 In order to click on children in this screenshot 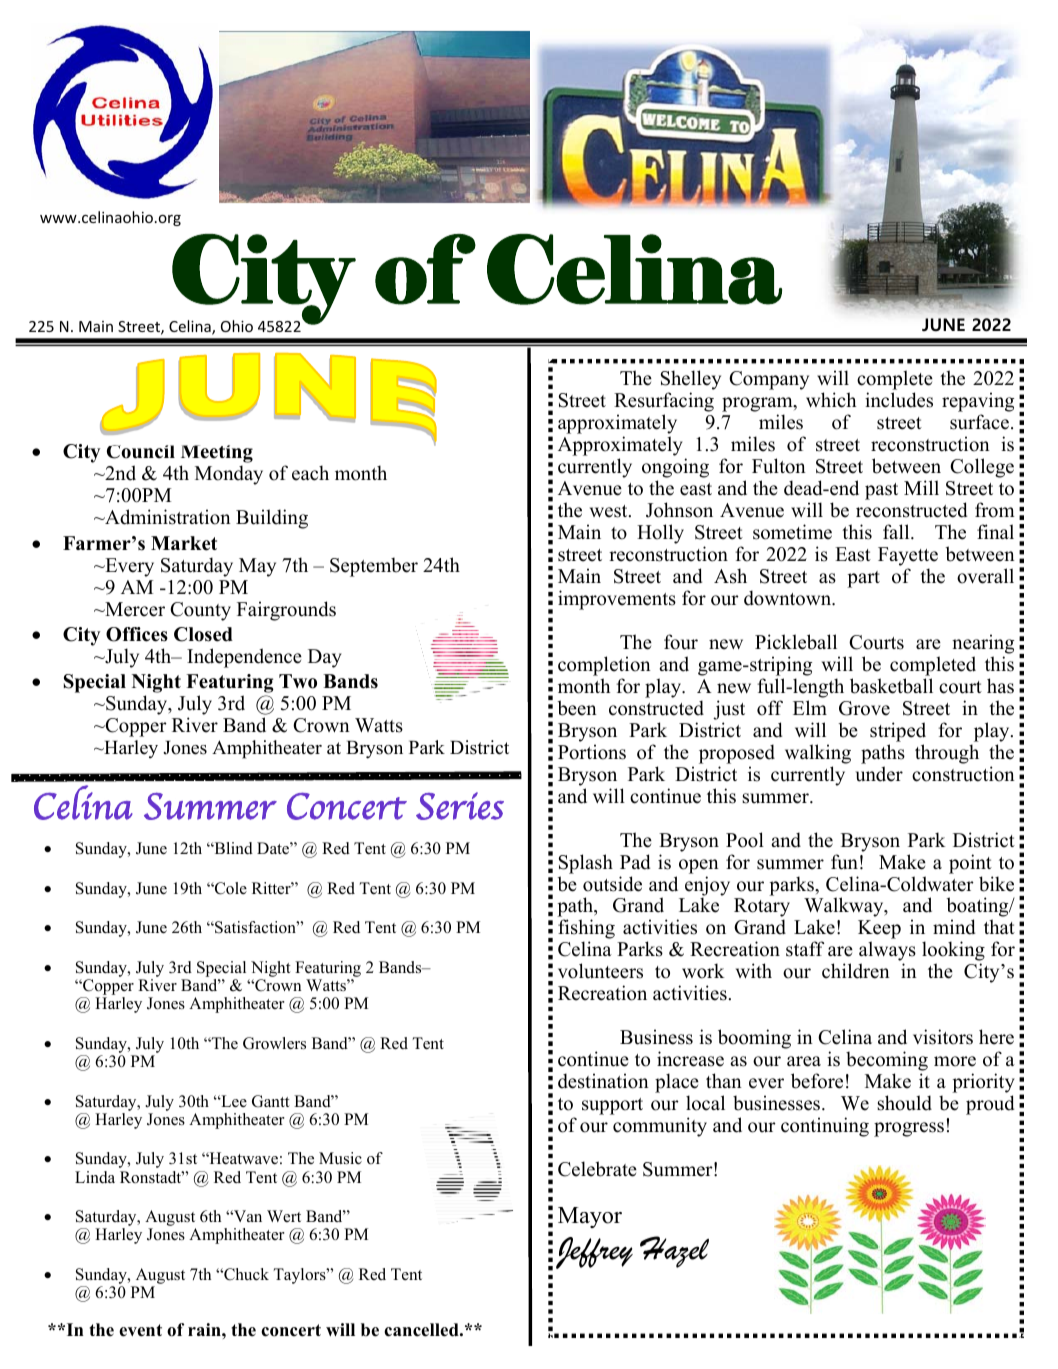, I will do `click(856, 971)`.
